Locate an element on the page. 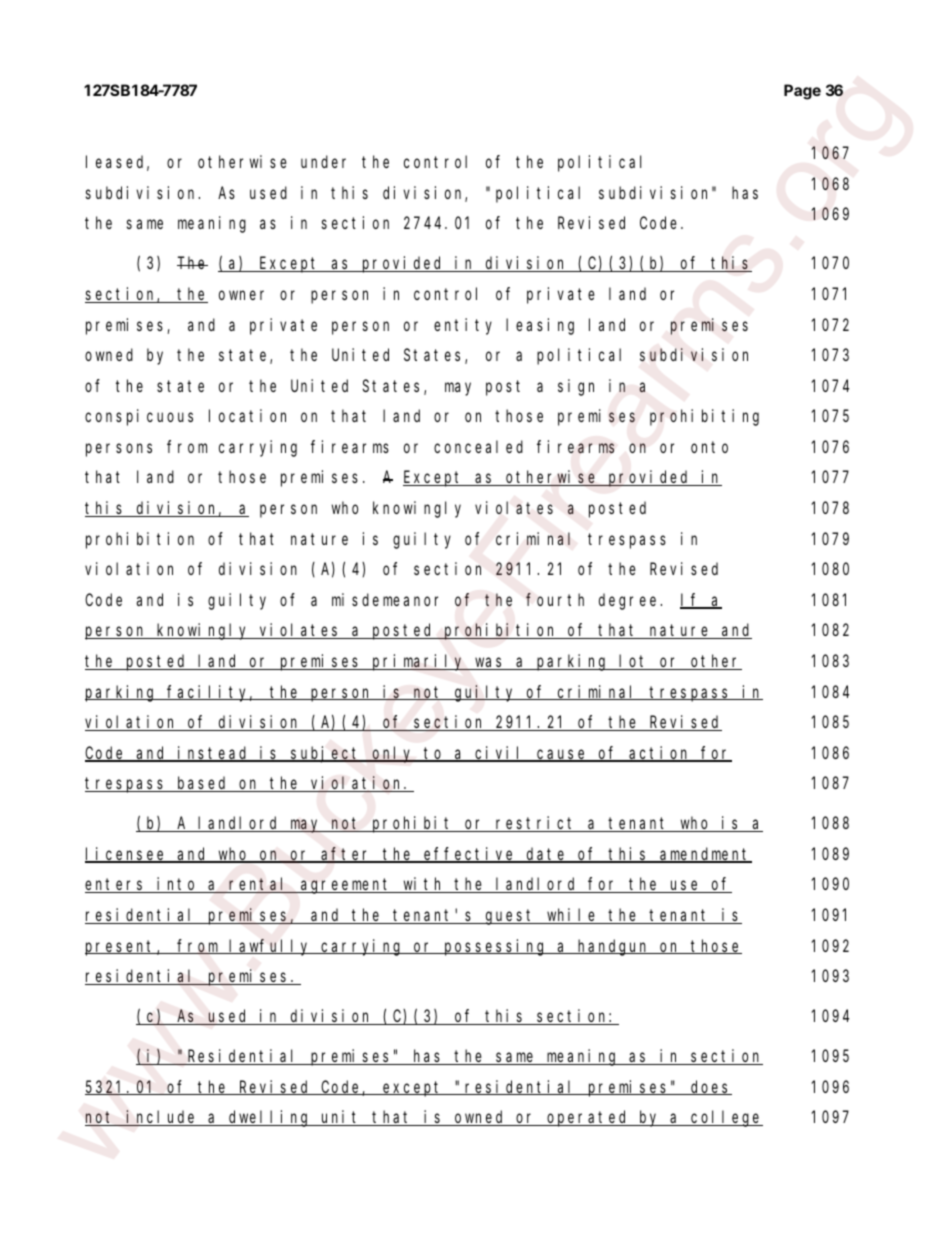 The image size is (952, 1233). instead is located at coordinates (214, 754).
